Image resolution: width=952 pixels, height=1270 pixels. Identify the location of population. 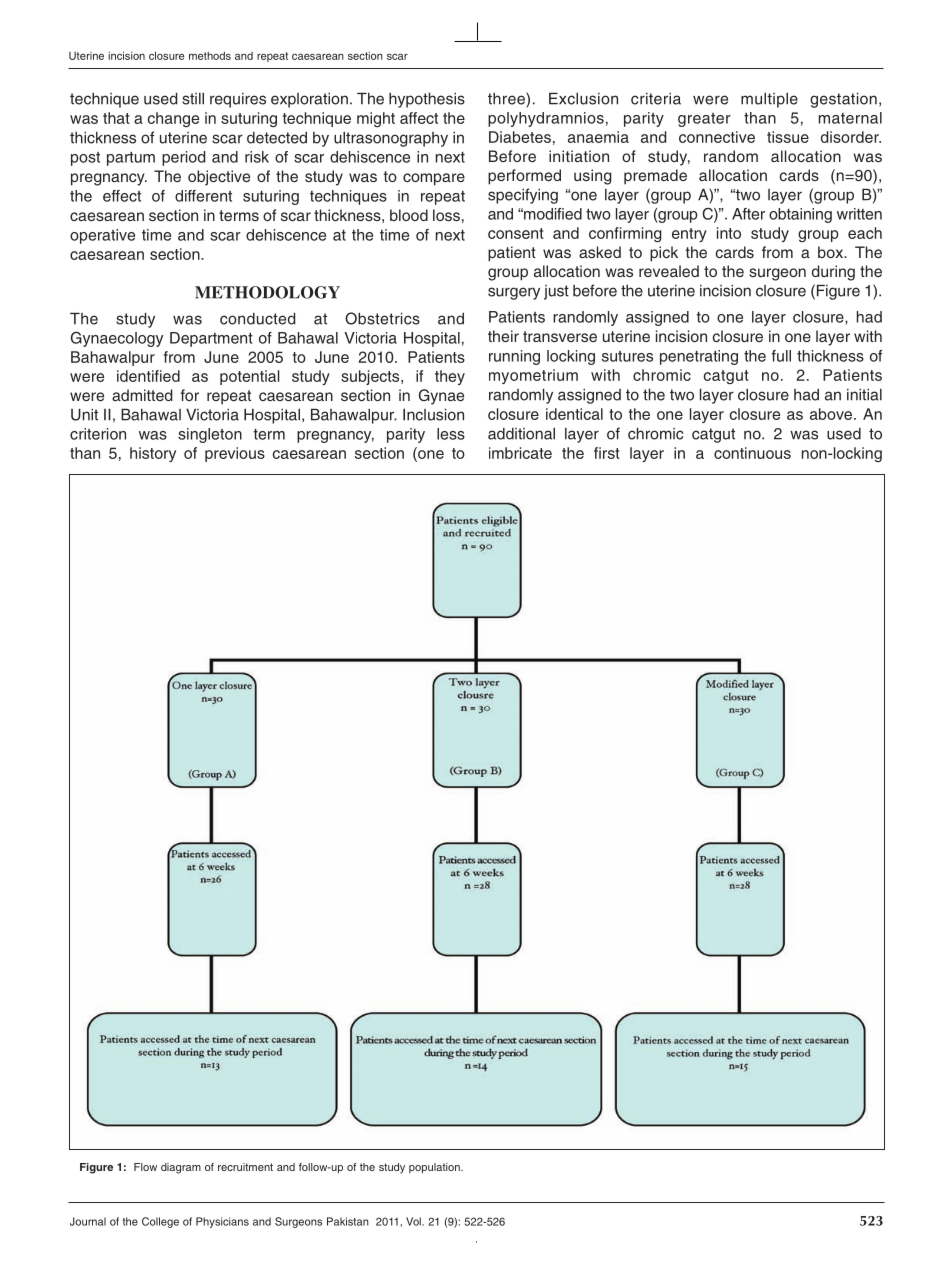
(435, 1168).
